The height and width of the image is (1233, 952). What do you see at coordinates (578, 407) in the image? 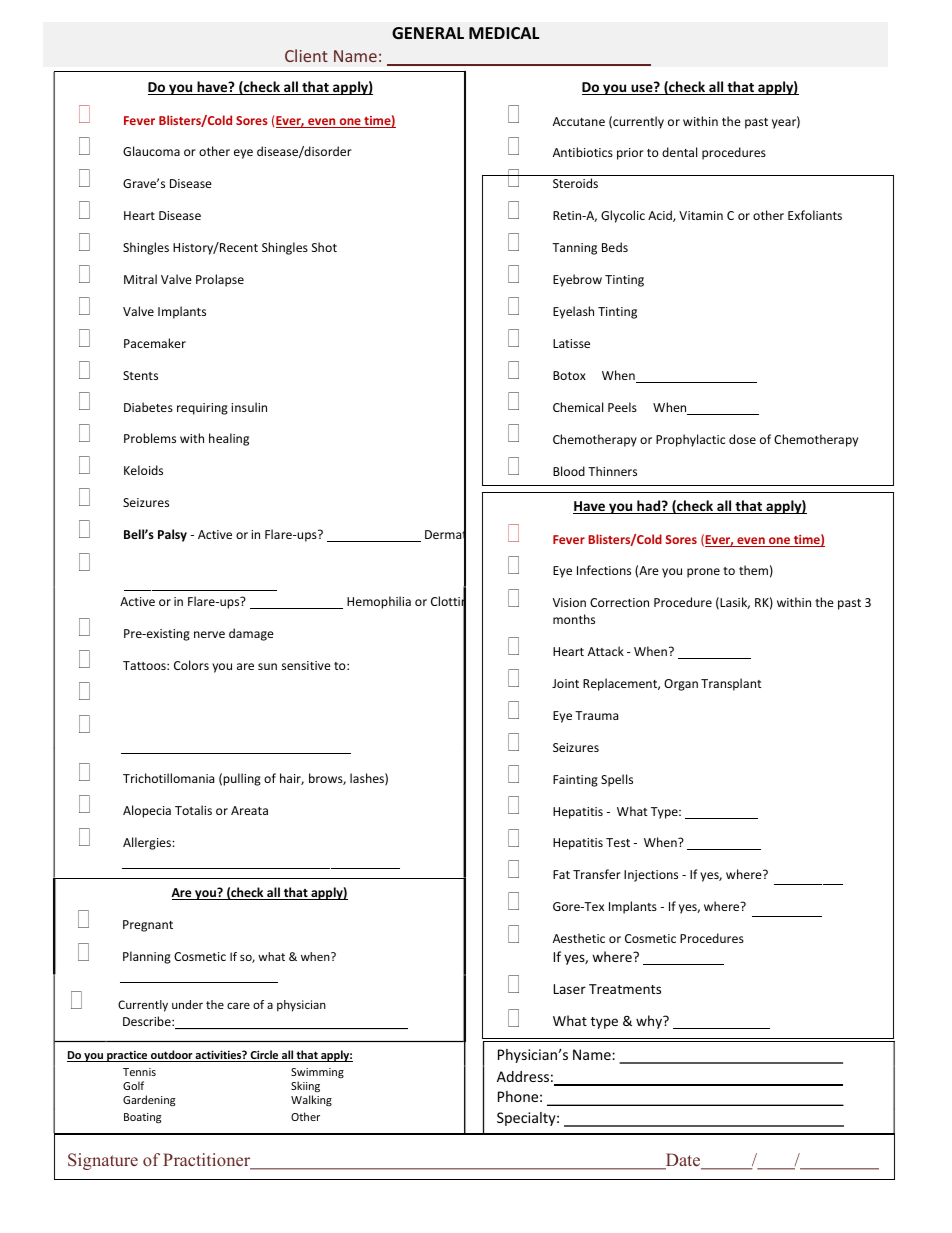
I see `Chemical` at bounding box center [578, 407].
